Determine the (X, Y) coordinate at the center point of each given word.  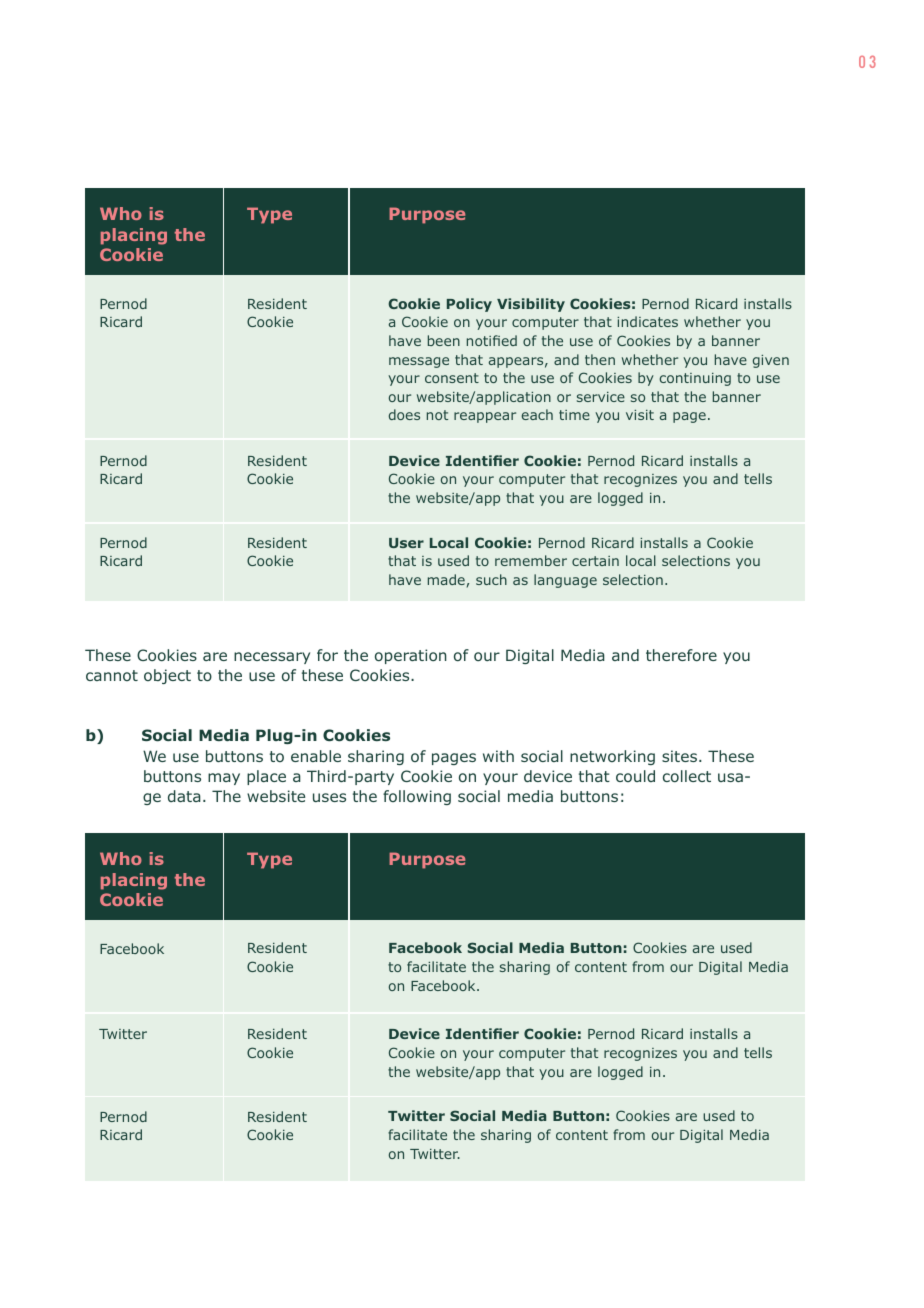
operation (411, 656)
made (446, 579)
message (419, 362)
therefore (681, 655)
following (417, 797)
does (404, 414)
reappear (485, 417)
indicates (647, 321)
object (167, 676)
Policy (469, 305)
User (406, 543)
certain (595, 561)
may (224, 779)
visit (640, 415)
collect (687, 776)
